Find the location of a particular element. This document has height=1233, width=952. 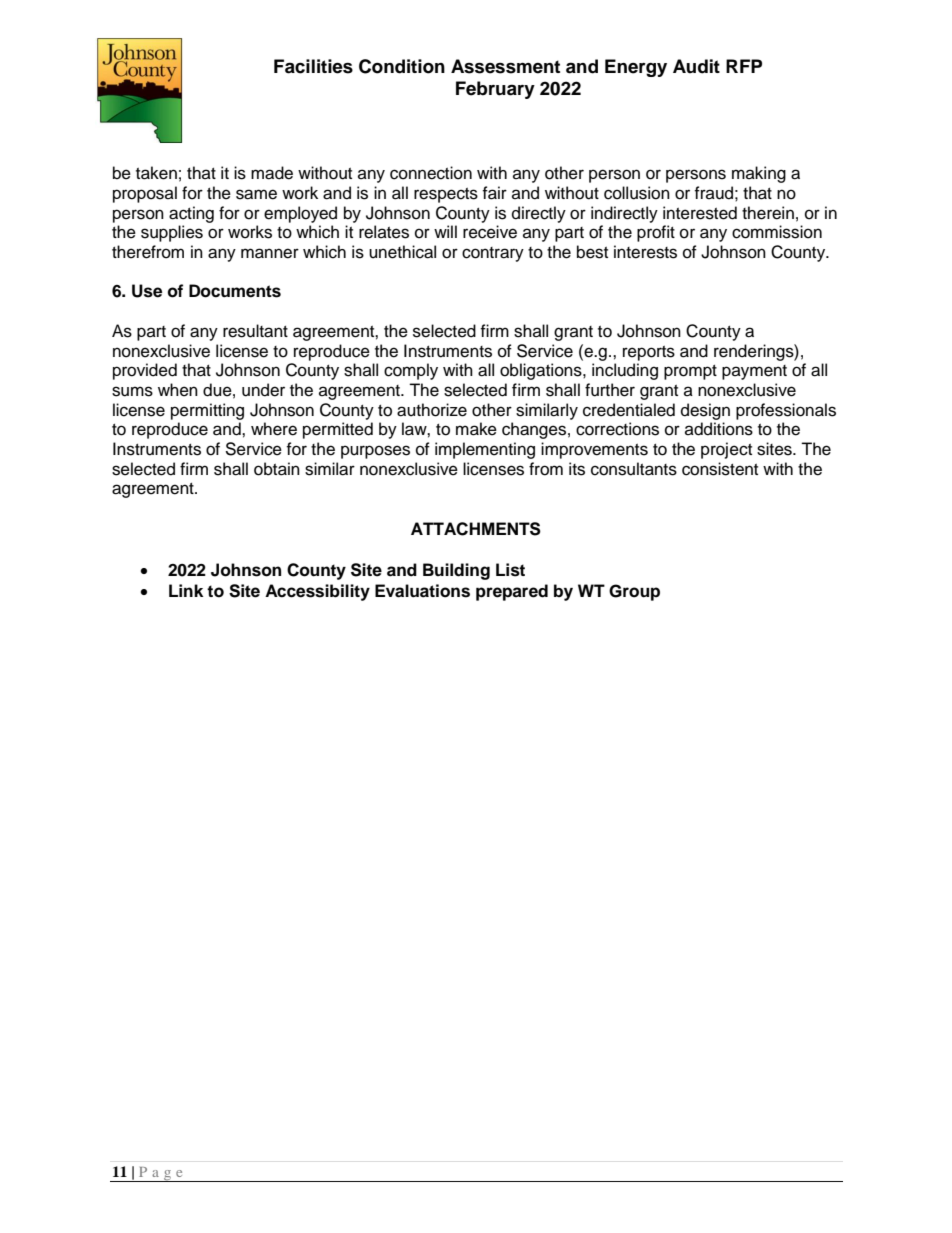

comply is located at coordinates (411, 371).
